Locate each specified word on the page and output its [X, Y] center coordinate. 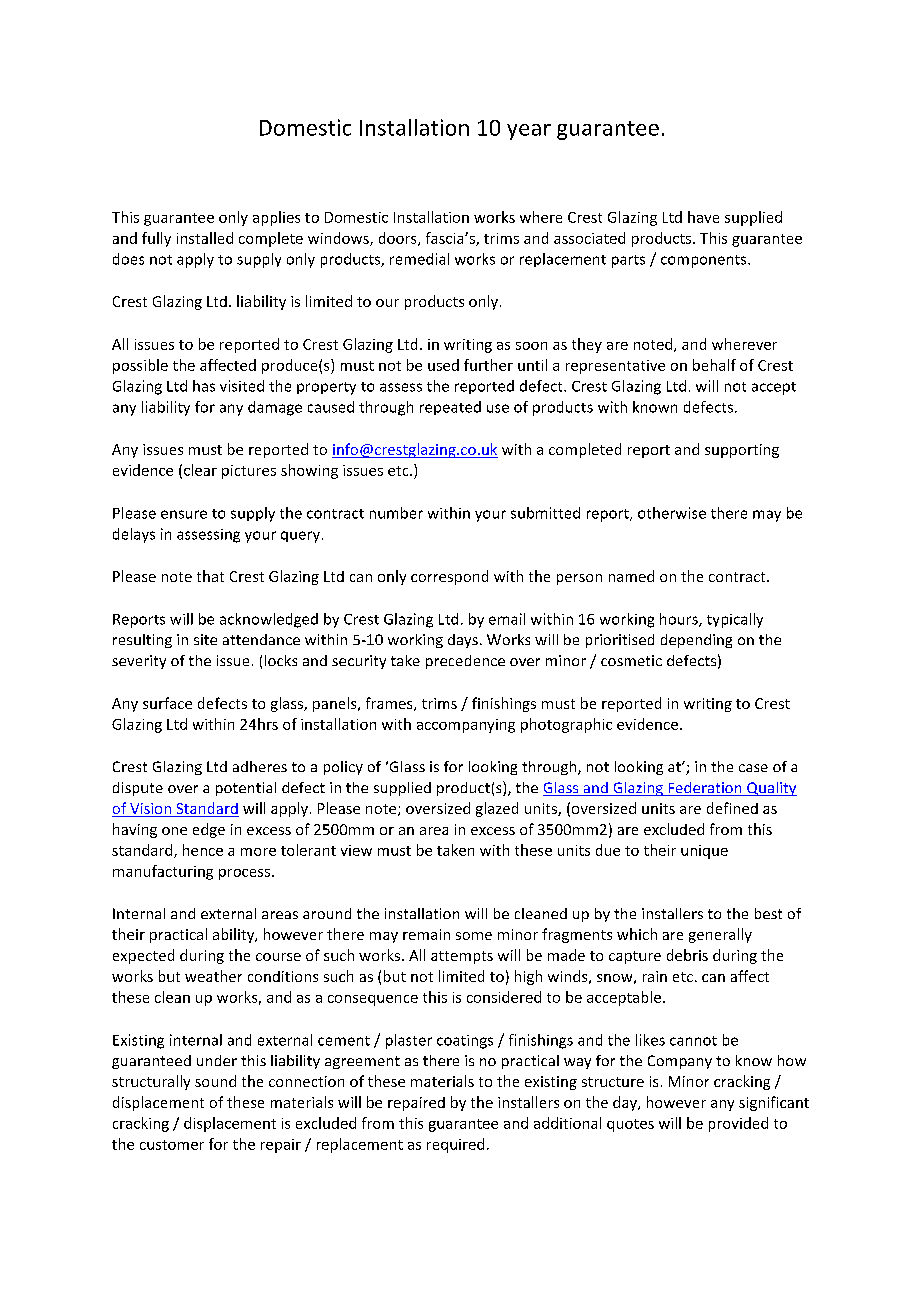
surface [167, 703]
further [488, 365]
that [210, 576]
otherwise [672, 513]
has [204, 386]
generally [720, 935]
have [703, 217]
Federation [705, 789]
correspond [449, 577]
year [529, 132]
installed [205, 238]
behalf [714, 365]
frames [390, 704]
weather [213, 976]
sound [215, 1081]
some [474, 936]
